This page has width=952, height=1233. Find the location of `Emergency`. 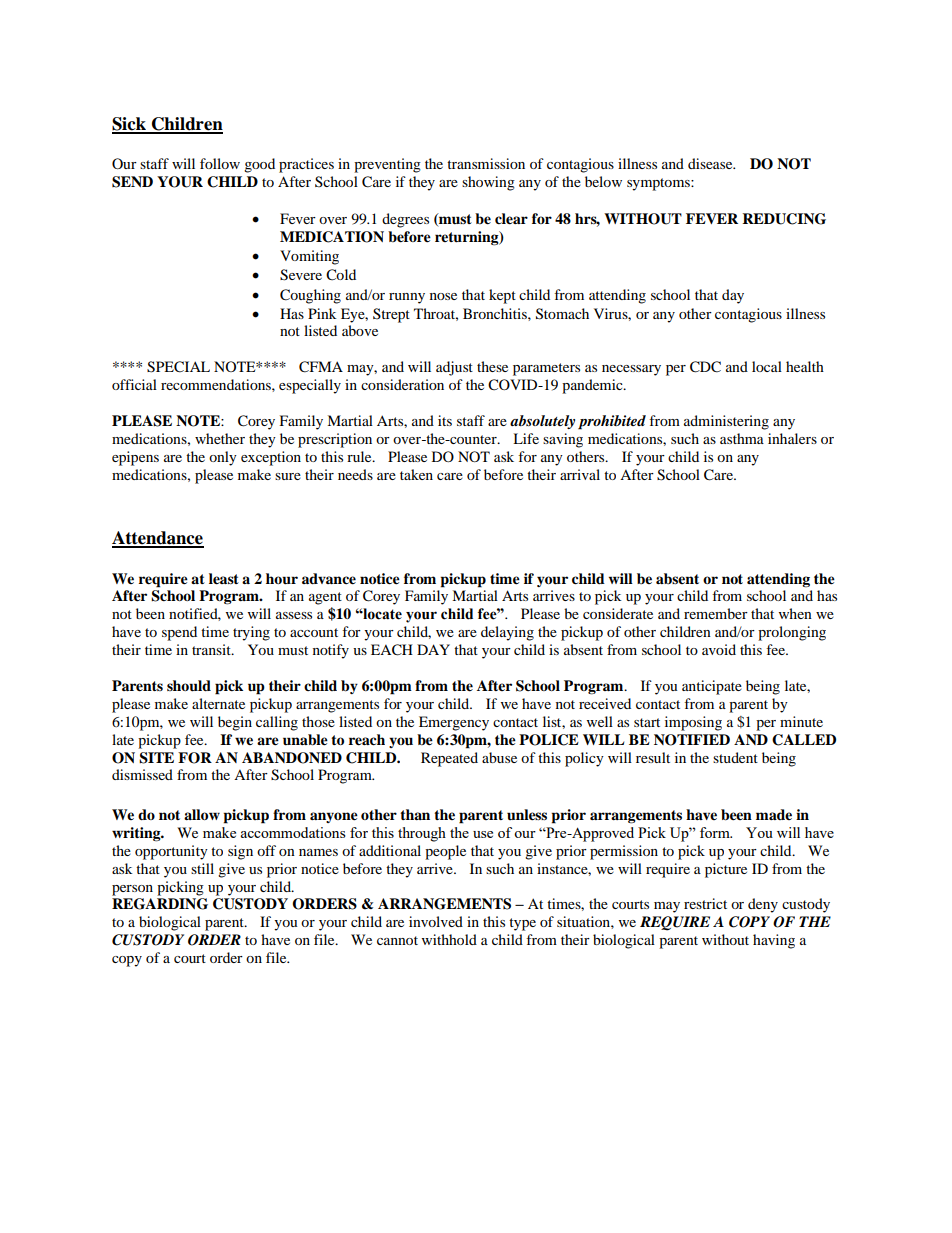

Emergency is located at coordinates (454, 723).
